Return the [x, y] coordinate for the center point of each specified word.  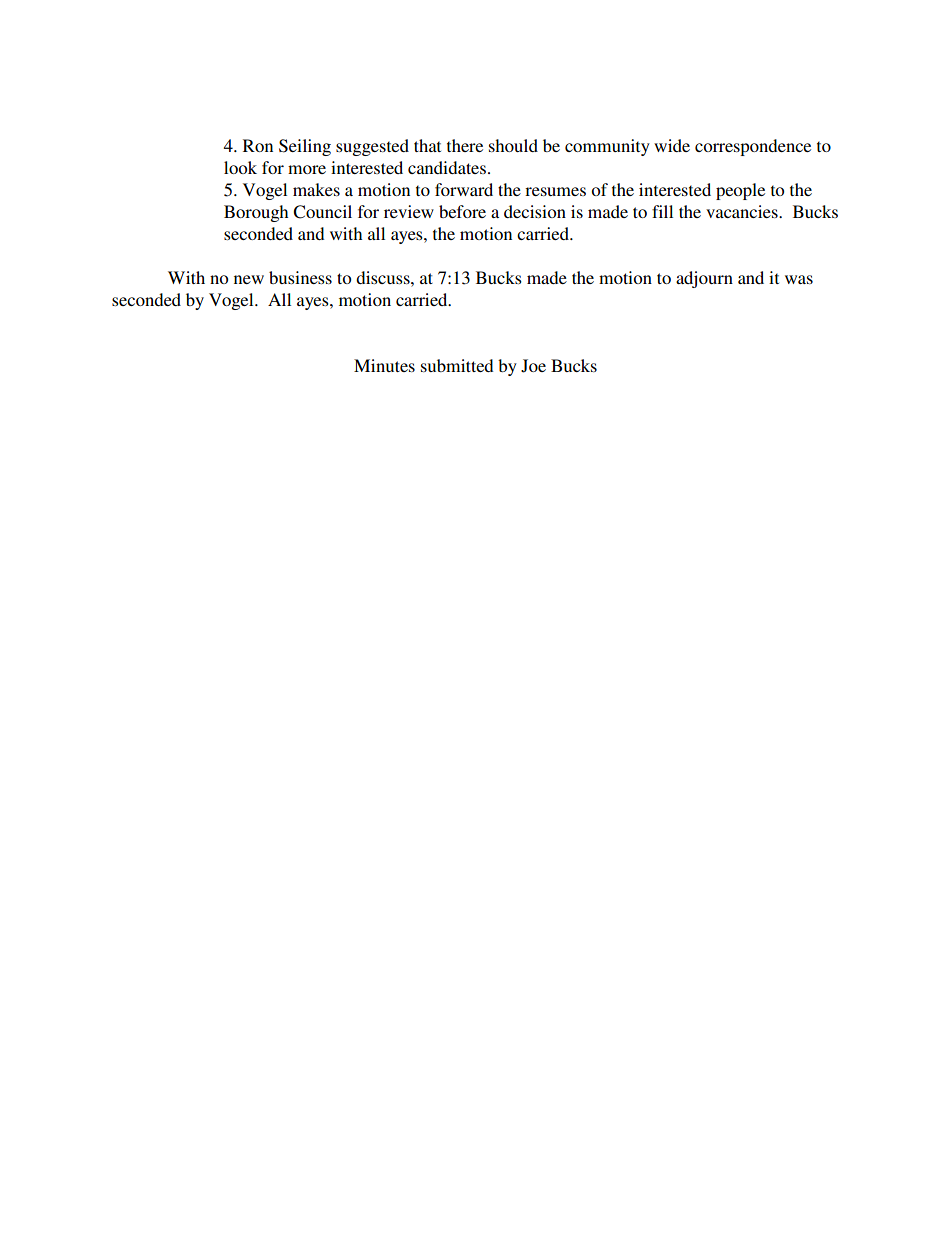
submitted [457, 365]
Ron [258, 145]
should [513, 145]
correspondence [753, 147]
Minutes [384, 365]
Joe [533, 366]
